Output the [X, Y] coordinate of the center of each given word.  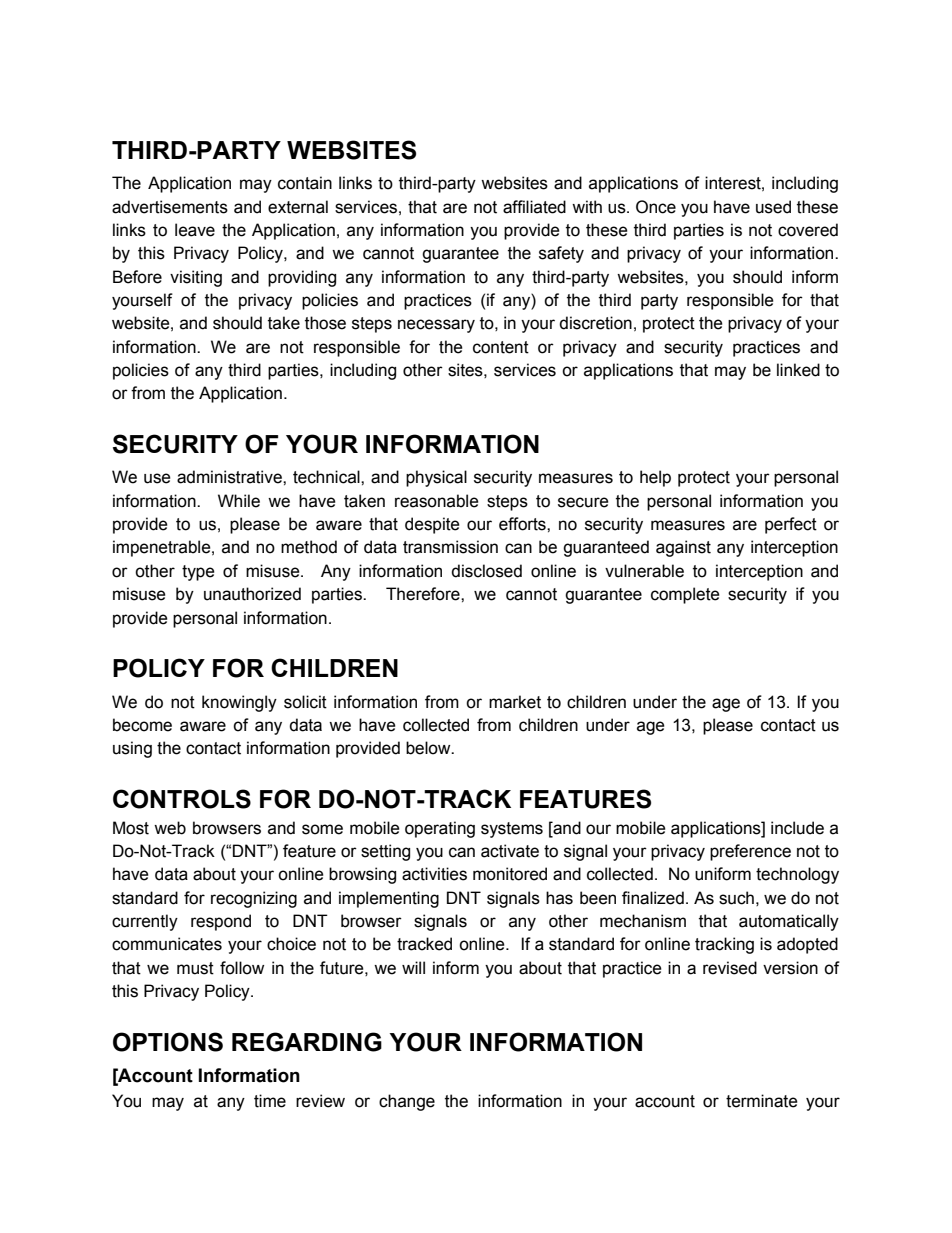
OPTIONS [168, 1042]
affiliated [534, 207]
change [407, 1102]
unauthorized [252, 594]
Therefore [424, 594]
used [773, 207]
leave [195, 230]
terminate [762, 1101]
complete [685, 595]
